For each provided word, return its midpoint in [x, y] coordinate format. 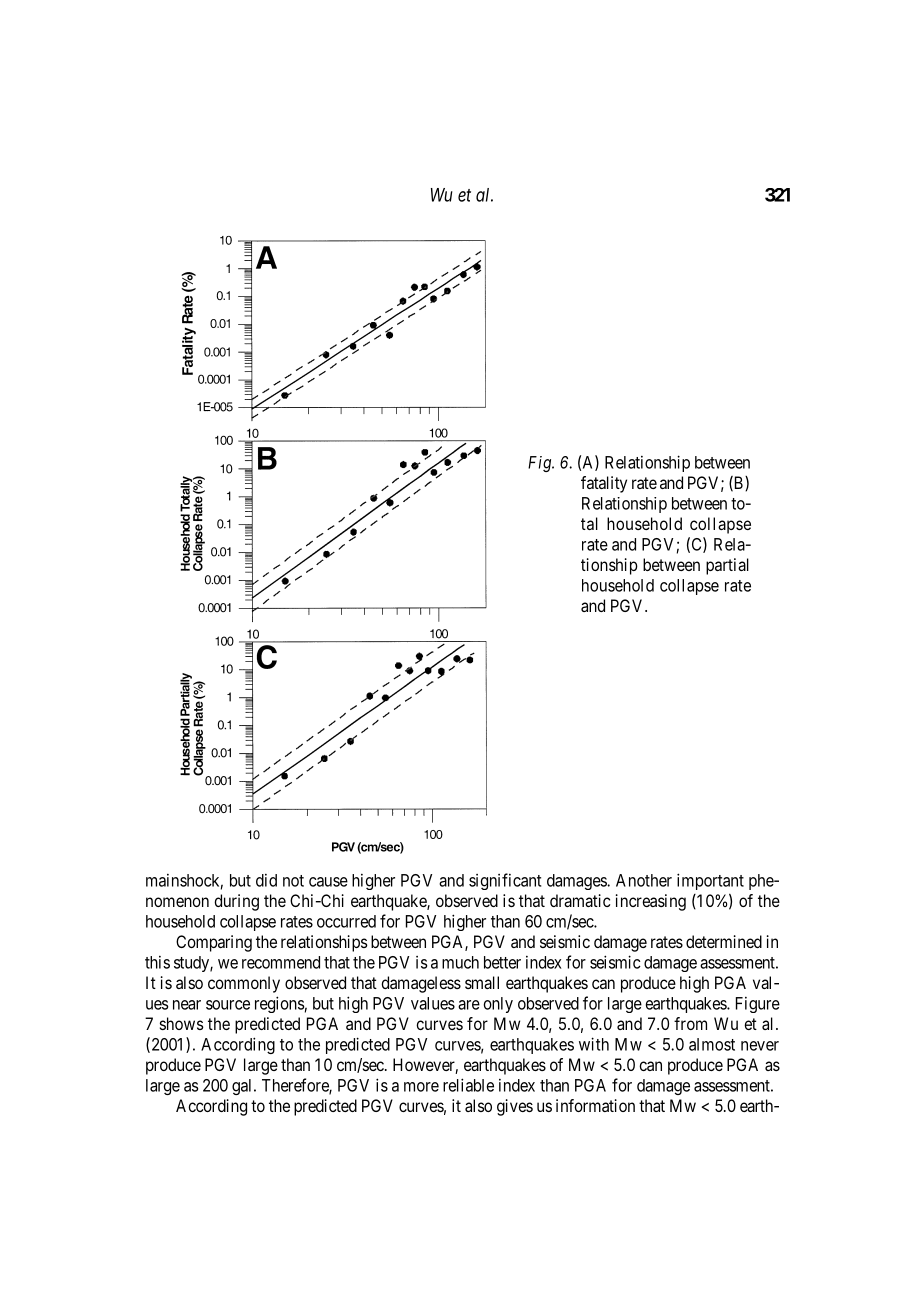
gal [243, 1087]
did [266, 880]
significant [505, 881]
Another [644, 880]
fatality [604, 484]
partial [727, 566]
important [710, 881]
